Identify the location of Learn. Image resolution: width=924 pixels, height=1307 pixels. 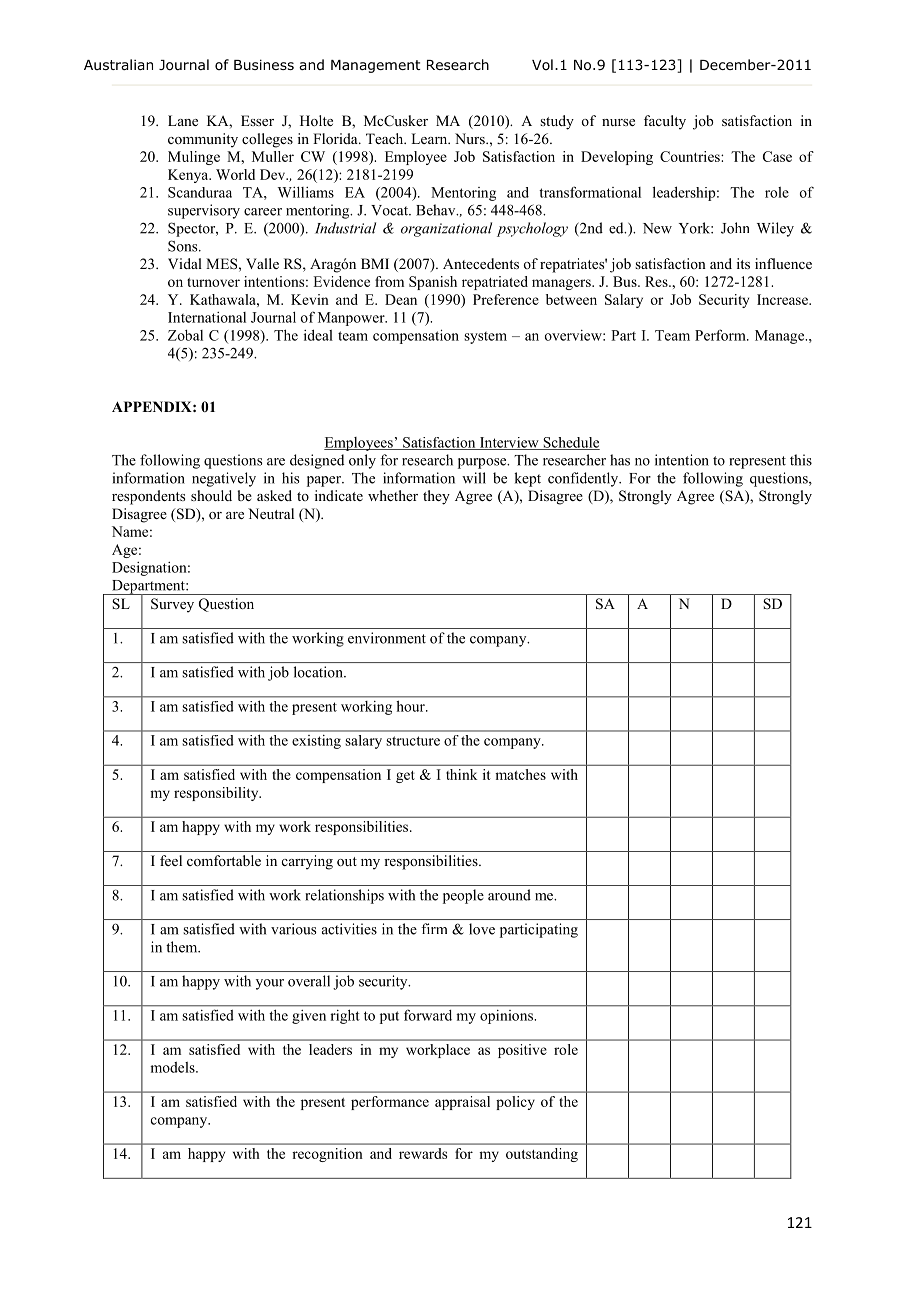
(430, 138).
